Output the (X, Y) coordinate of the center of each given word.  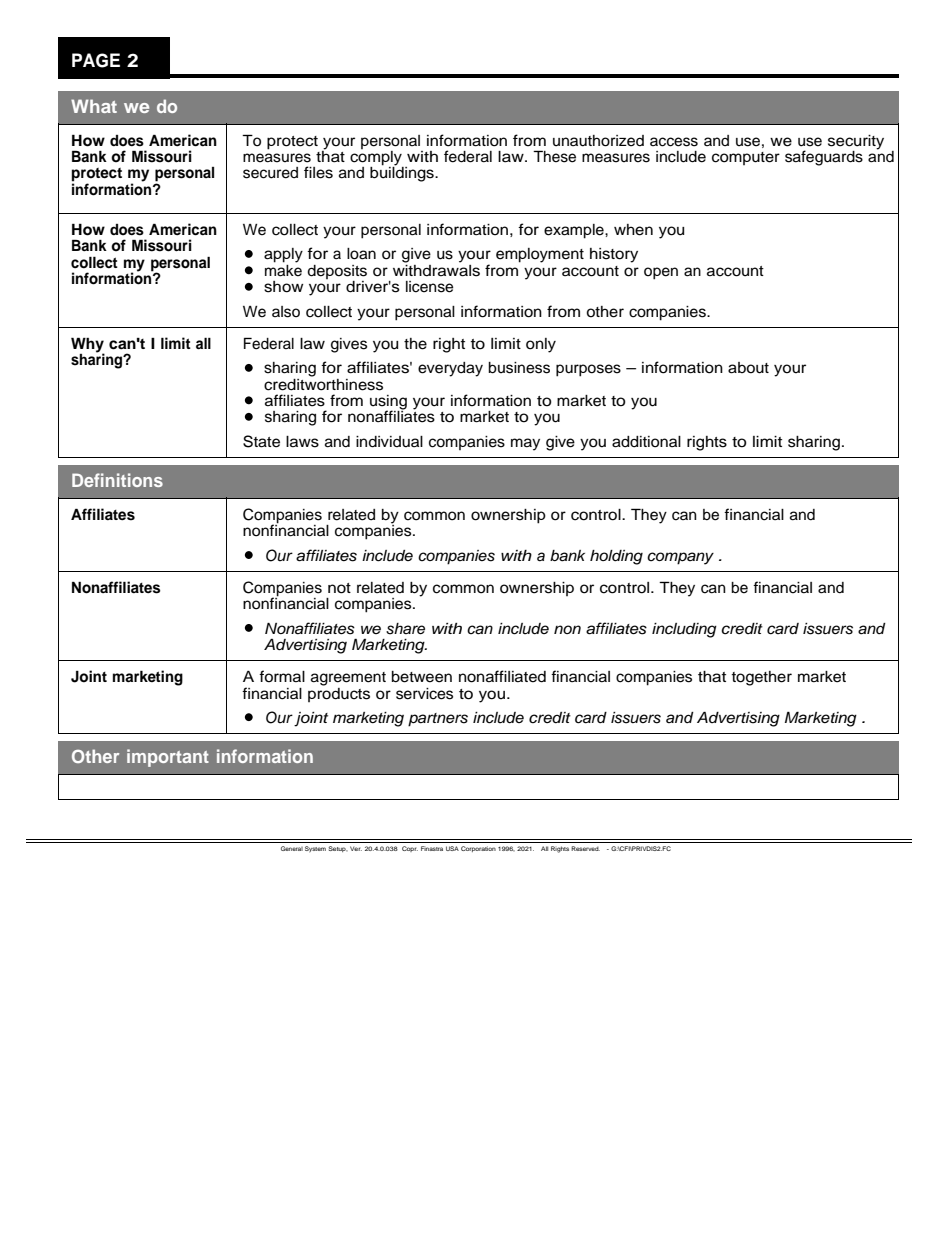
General (292, 848)
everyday (450, 369)
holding (616, 557)
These (554, 156)
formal (282, 676)
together (761, 678)
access (674, 142)
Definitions (117, 480)
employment (540, 255)
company (680, 558)
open (661, 273)
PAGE (96, 60)
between (422, 677)
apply (283, 255)
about (748, 368)
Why (88, 346)
